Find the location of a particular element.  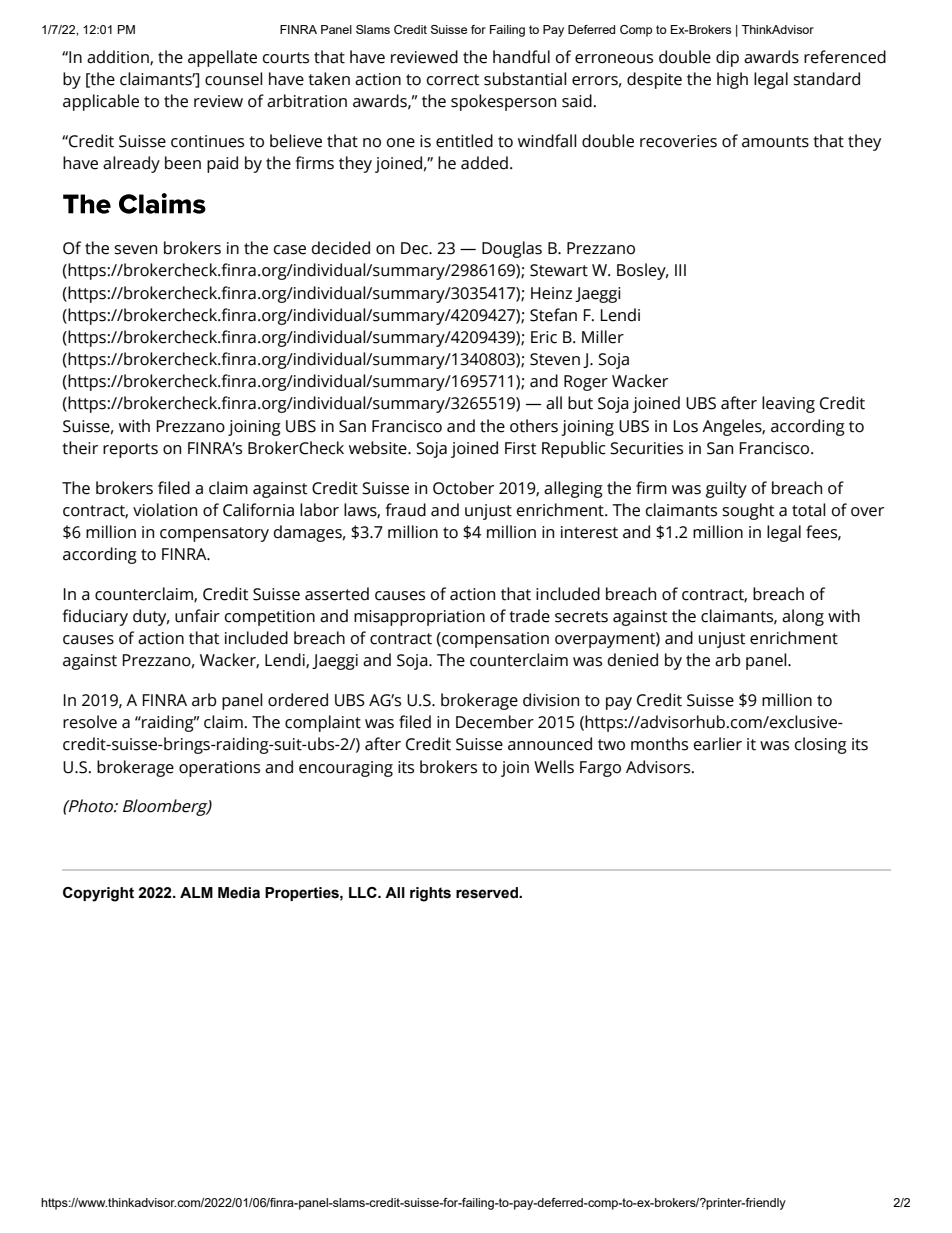

along is located at coordinates (803, 617).
